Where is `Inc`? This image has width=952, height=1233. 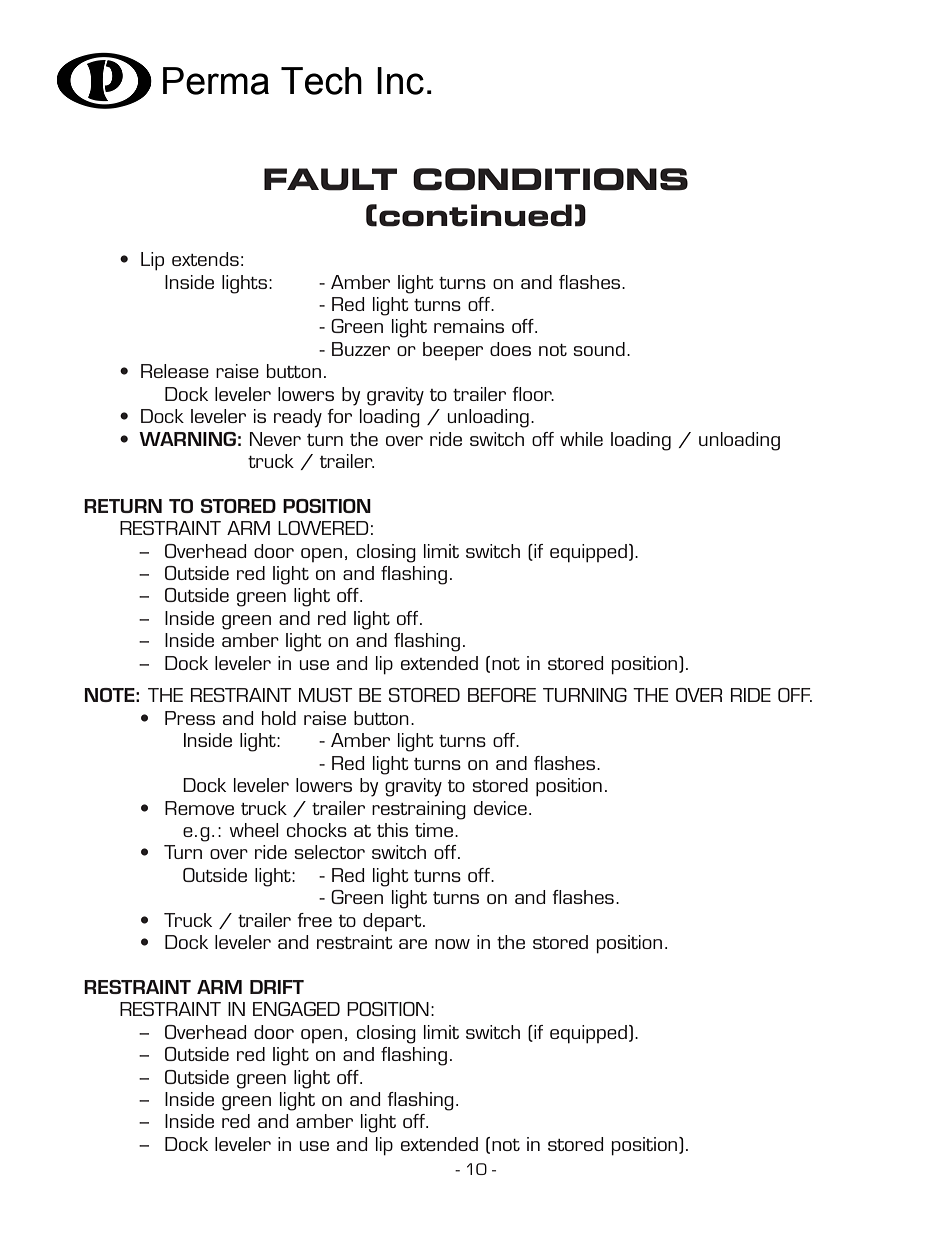 Inc is located at coordinates (400, 81).
